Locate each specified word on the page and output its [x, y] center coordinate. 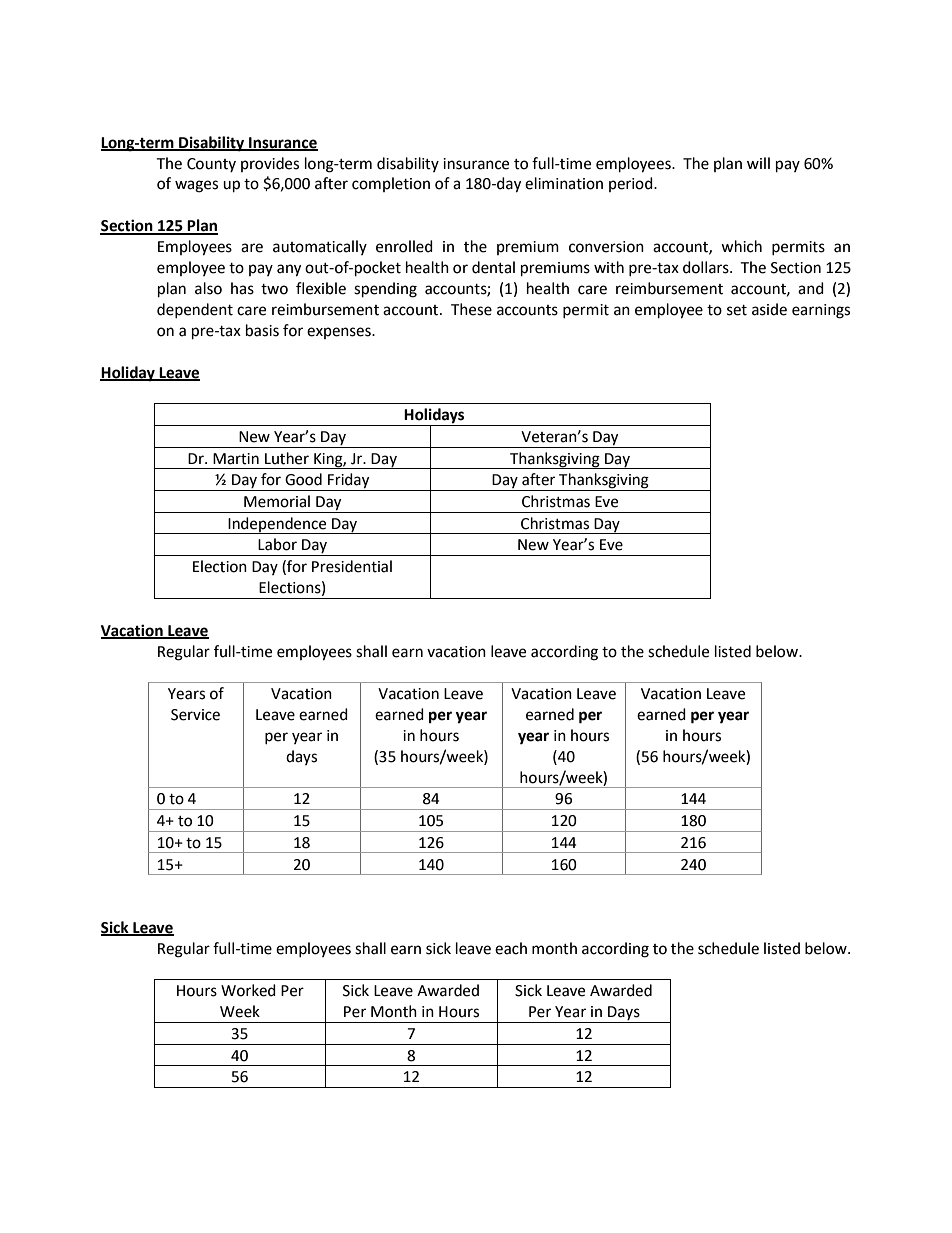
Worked [248, 990]
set [737, 310]
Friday [349, 482]
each [511, 948]
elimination [564, 183]
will [758, 163]
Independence [277, 525]
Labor [277, 544]
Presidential [352, 566]
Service [195, 715]
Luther [287, 458]
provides [270, 164]
